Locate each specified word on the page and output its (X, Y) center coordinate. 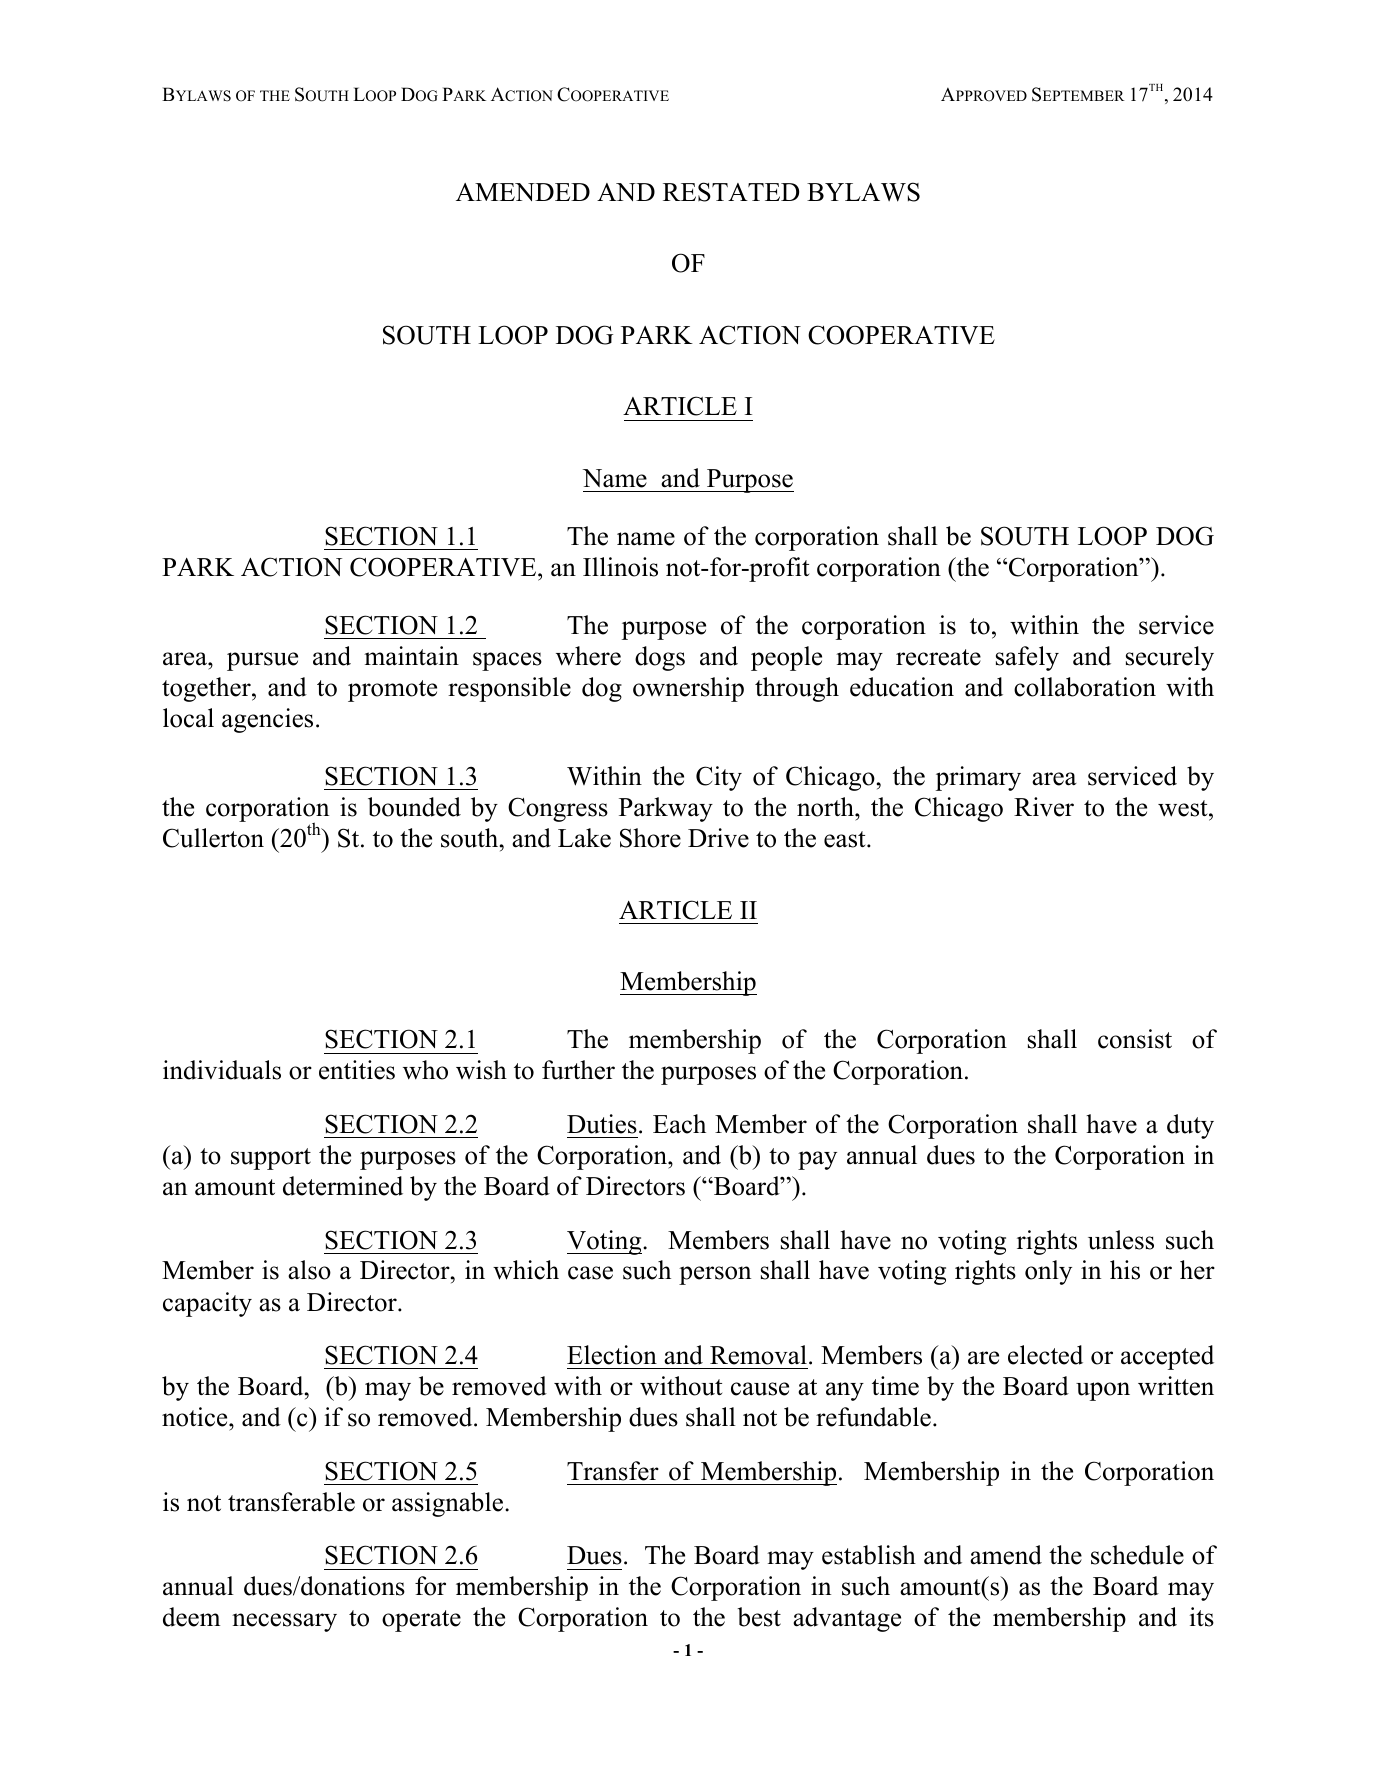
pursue (262, 661)
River (1044, 807)
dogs (660, 658)
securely (1170, 658)
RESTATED (731, 192)
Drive (718, 838)
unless (1121, 1240)
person (715, 1275)
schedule (1137, 1555)
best (759, 1617)
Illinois (620, 567)
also (309, 1270)
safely (1027, 658)
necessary (284, 1622)
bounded (414, 807)
